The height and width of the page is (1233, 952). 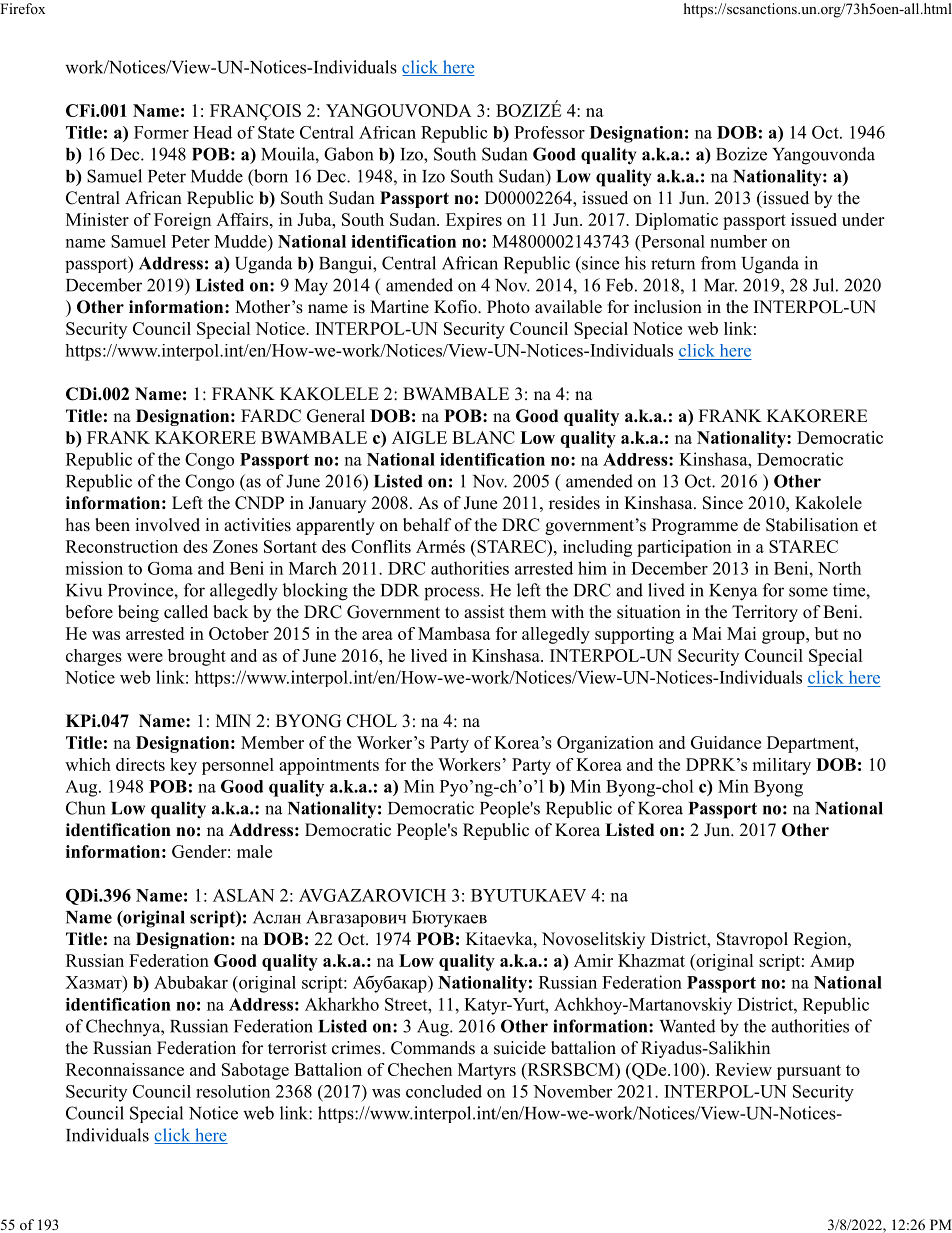 I want to click on Firefox, so click(x=23, y=8).
